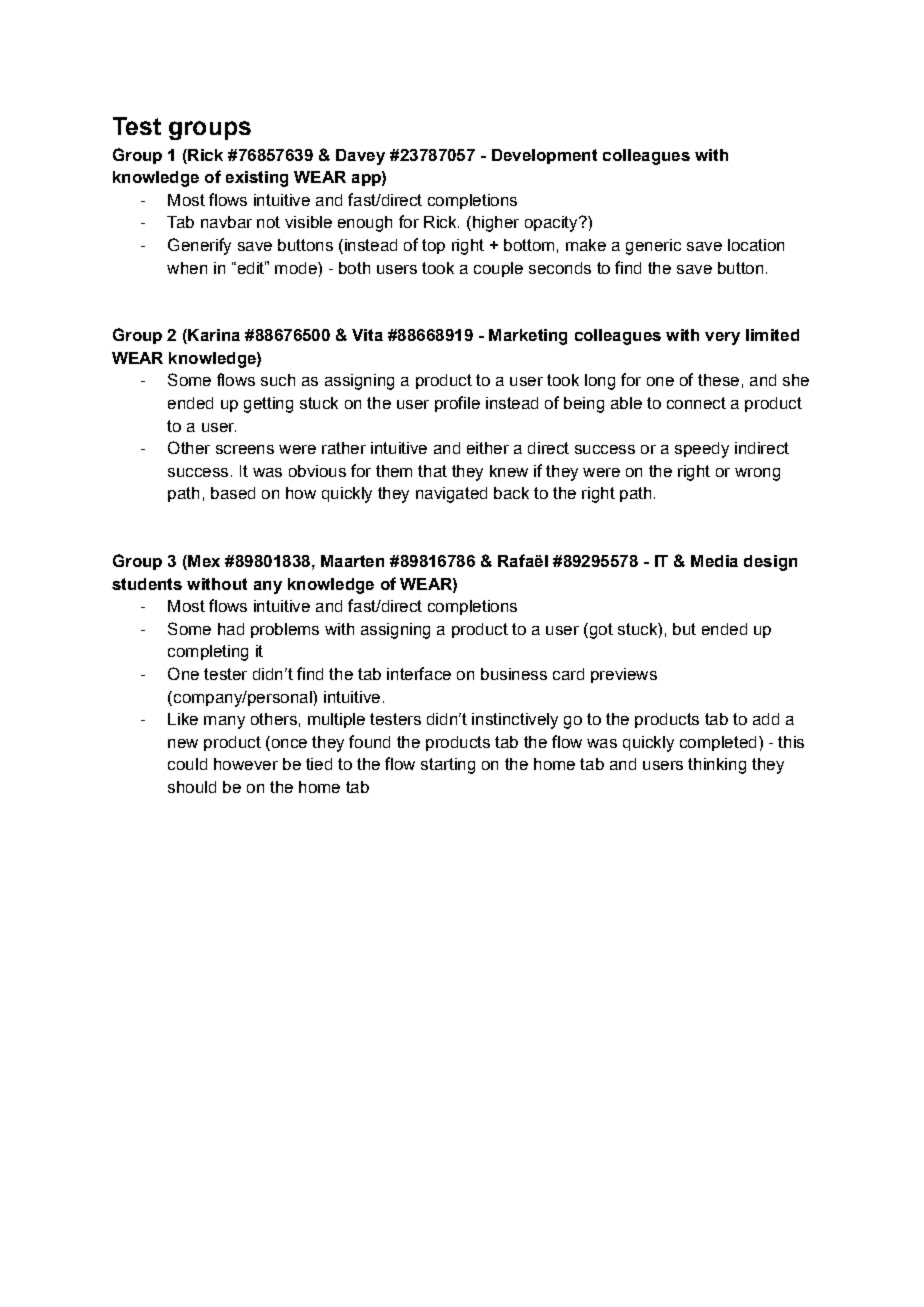  I want to click on business, so click(514, 674).
